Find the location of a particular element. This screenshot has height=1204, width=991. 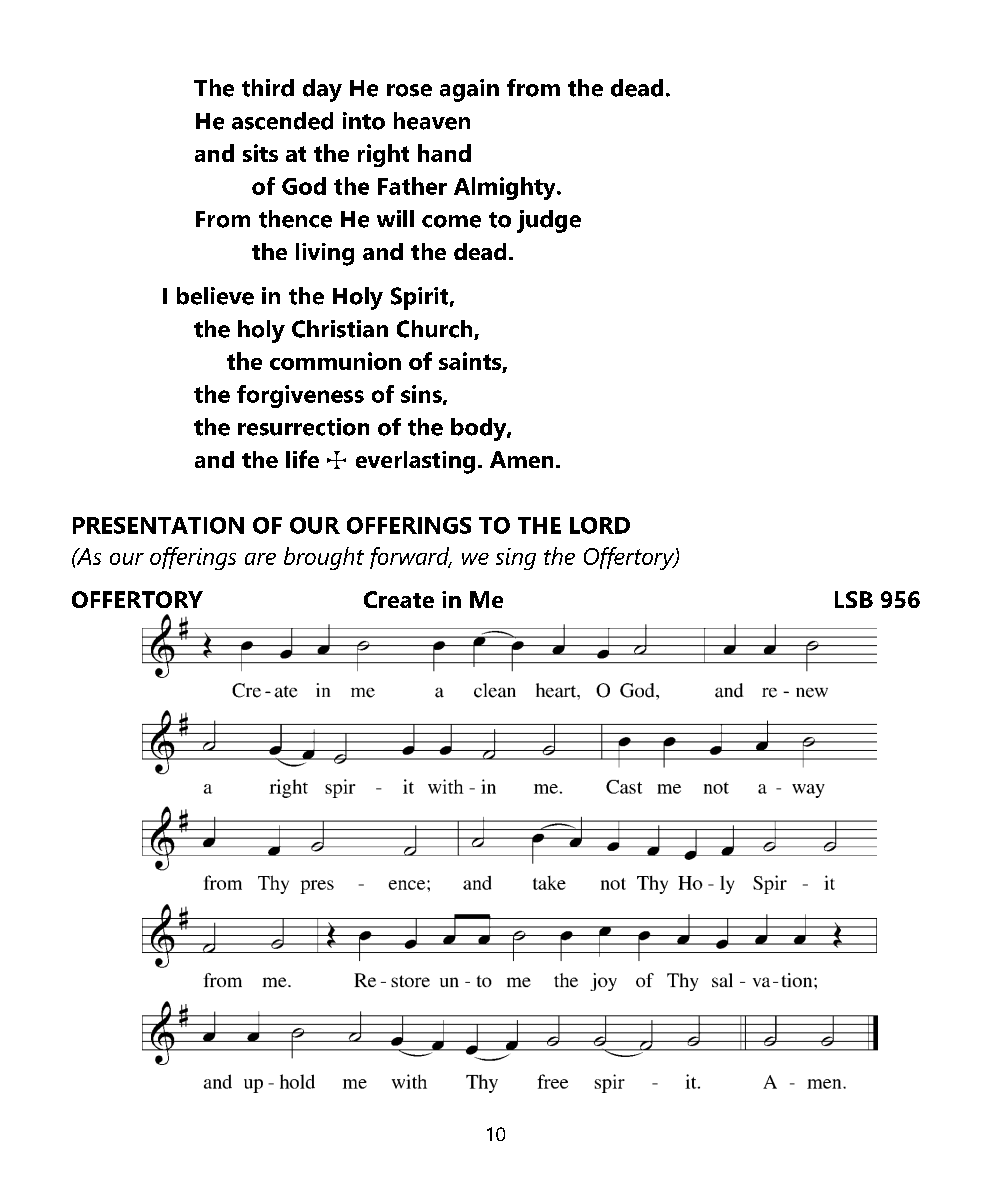

Church is located at coordinates (436, 330).
